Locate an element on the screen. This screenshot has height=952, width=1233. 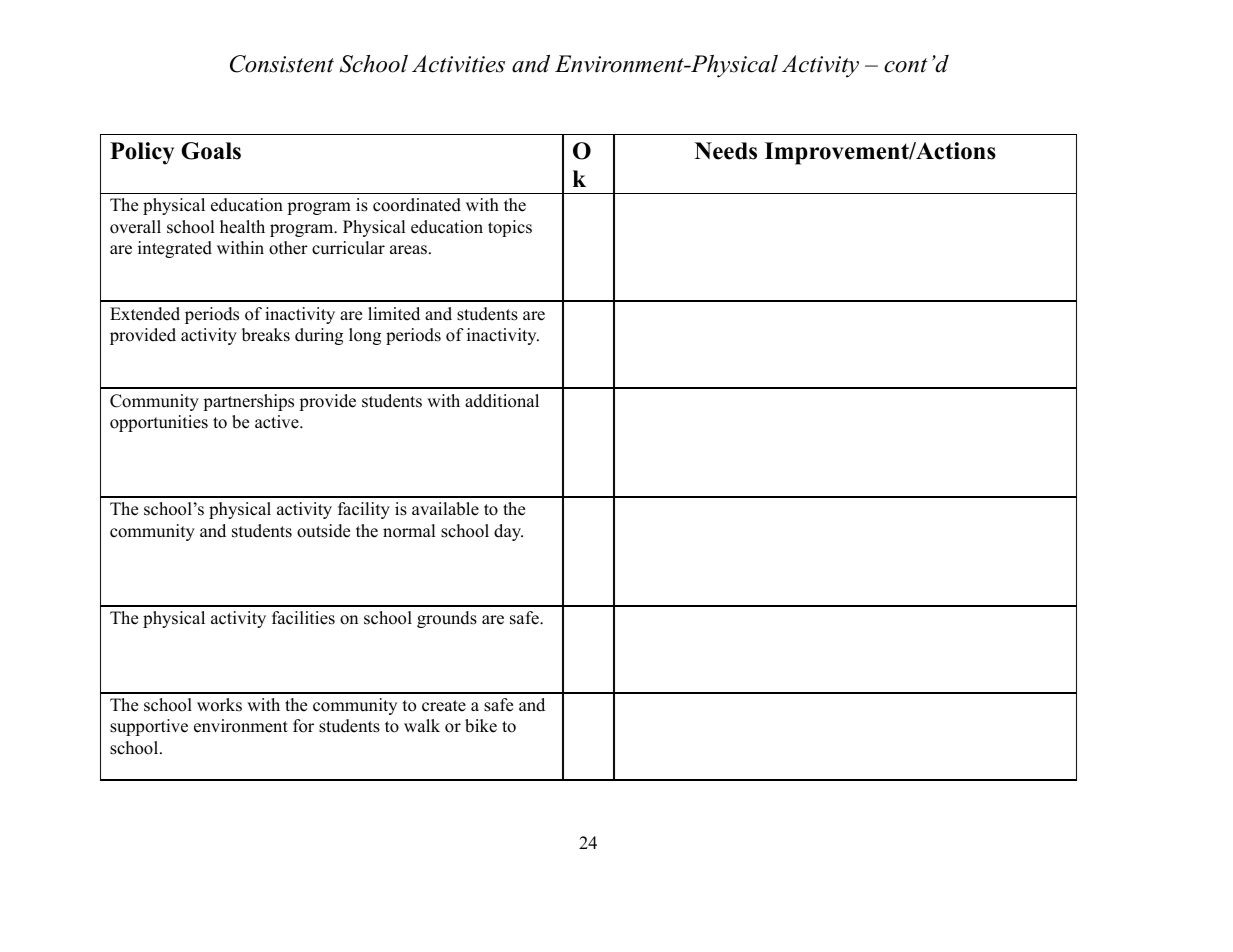
Needs is located at coordinates (726, 151).
